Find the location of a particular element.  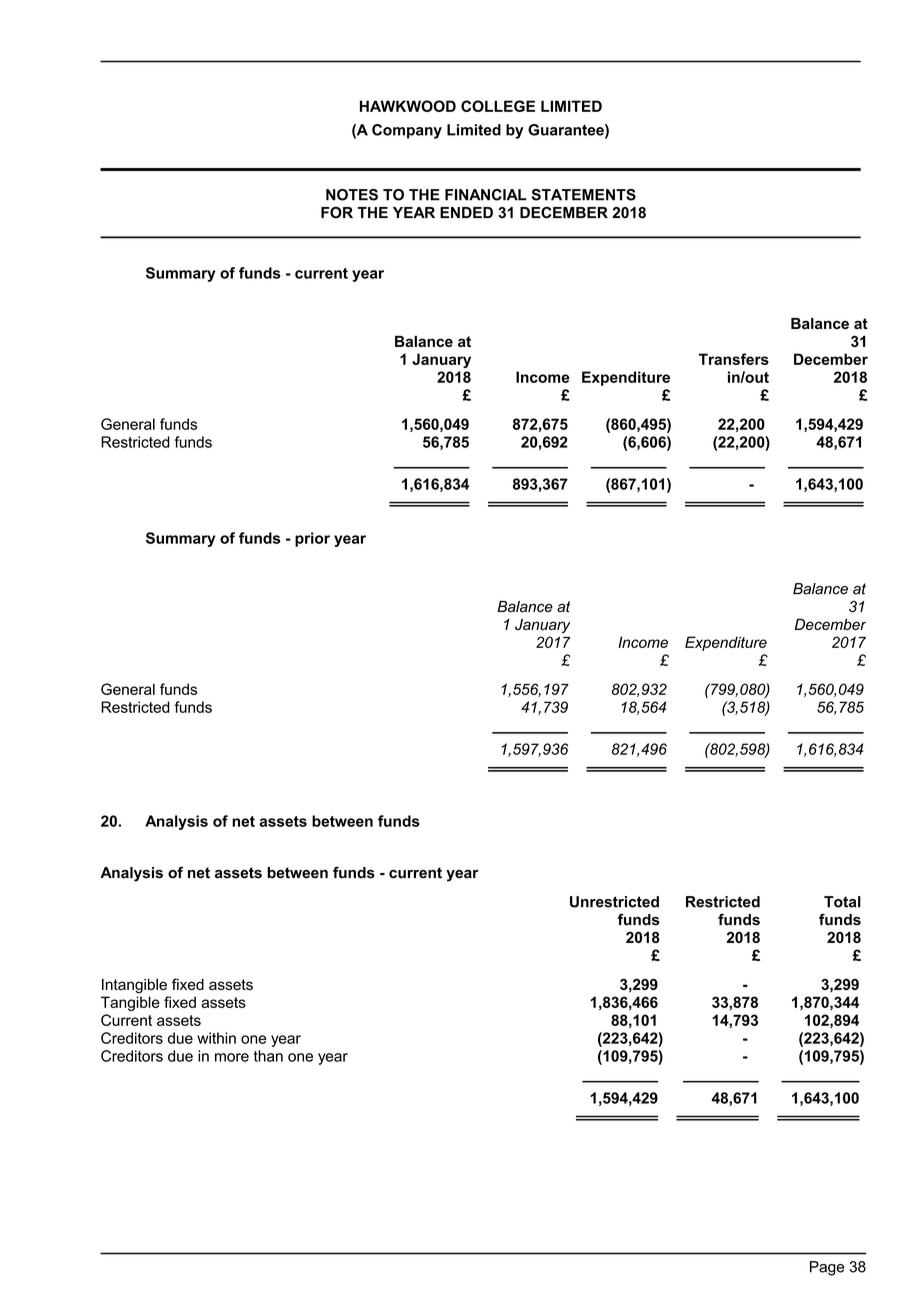

Transfers is located at coordinates (733, 359).
